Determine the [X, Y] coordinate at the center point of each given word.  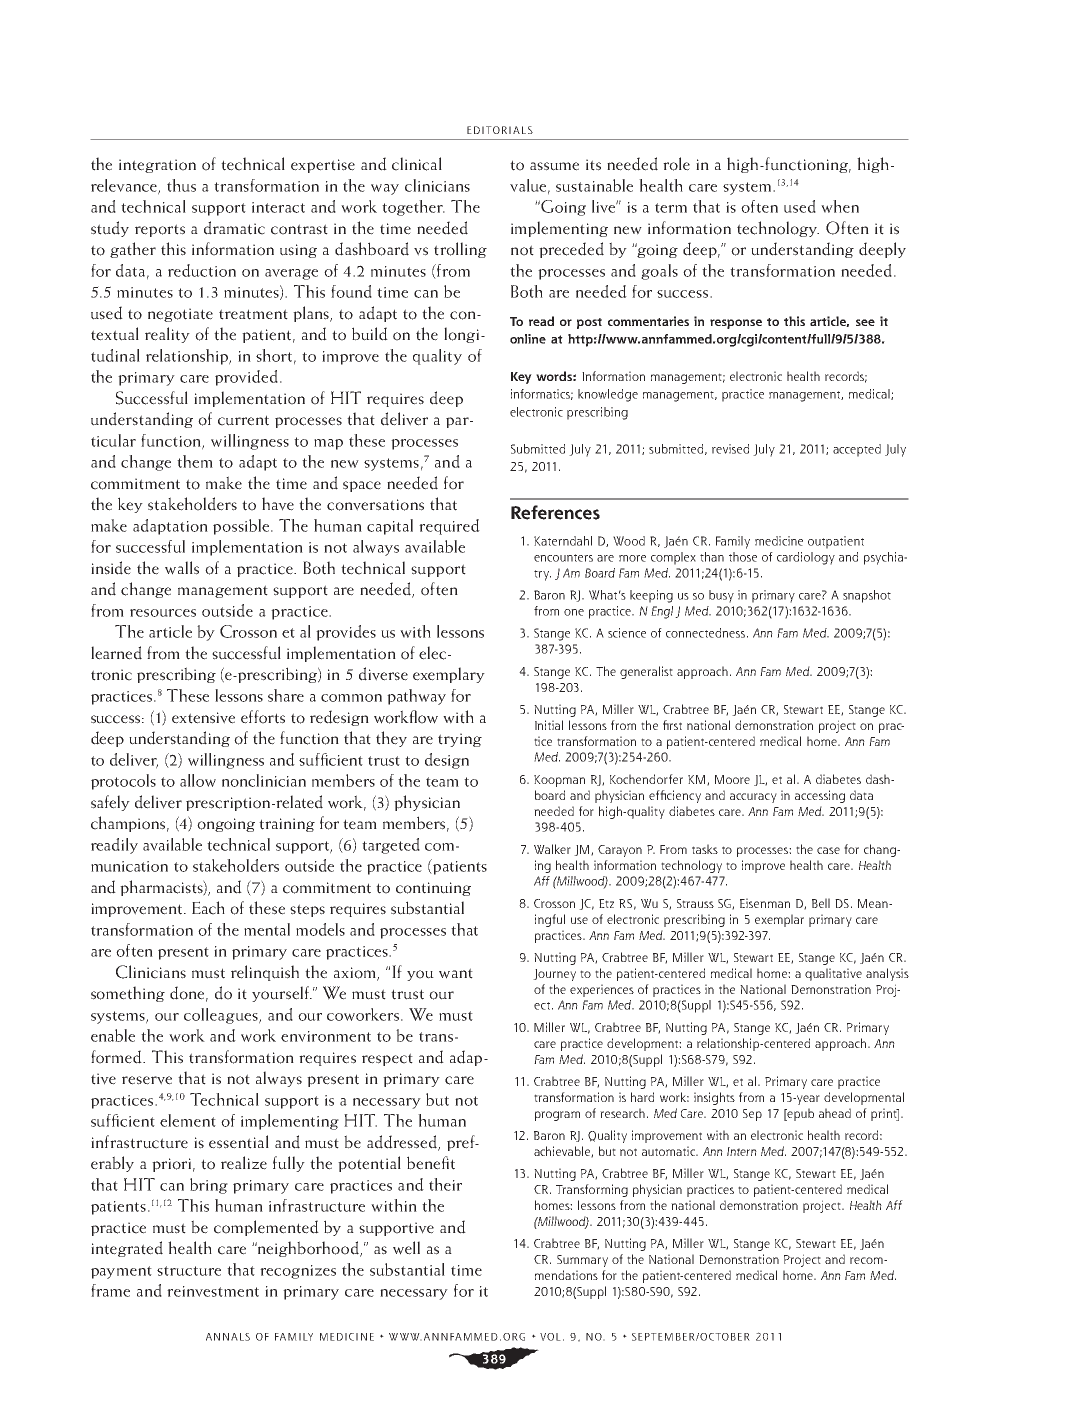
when [840, 206]
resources [163, 613]
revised [730, 449]
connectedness [705, 633]
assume [554, 166]
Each [208, 908]
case [828, 850]
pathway [416, 697]
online [528, 339]
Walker [552, 849]
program [557, 1116]
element [188, 1120]
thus [181, 185]
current [243, 420]
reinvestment [213, 1291]
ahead [835, 1113]
